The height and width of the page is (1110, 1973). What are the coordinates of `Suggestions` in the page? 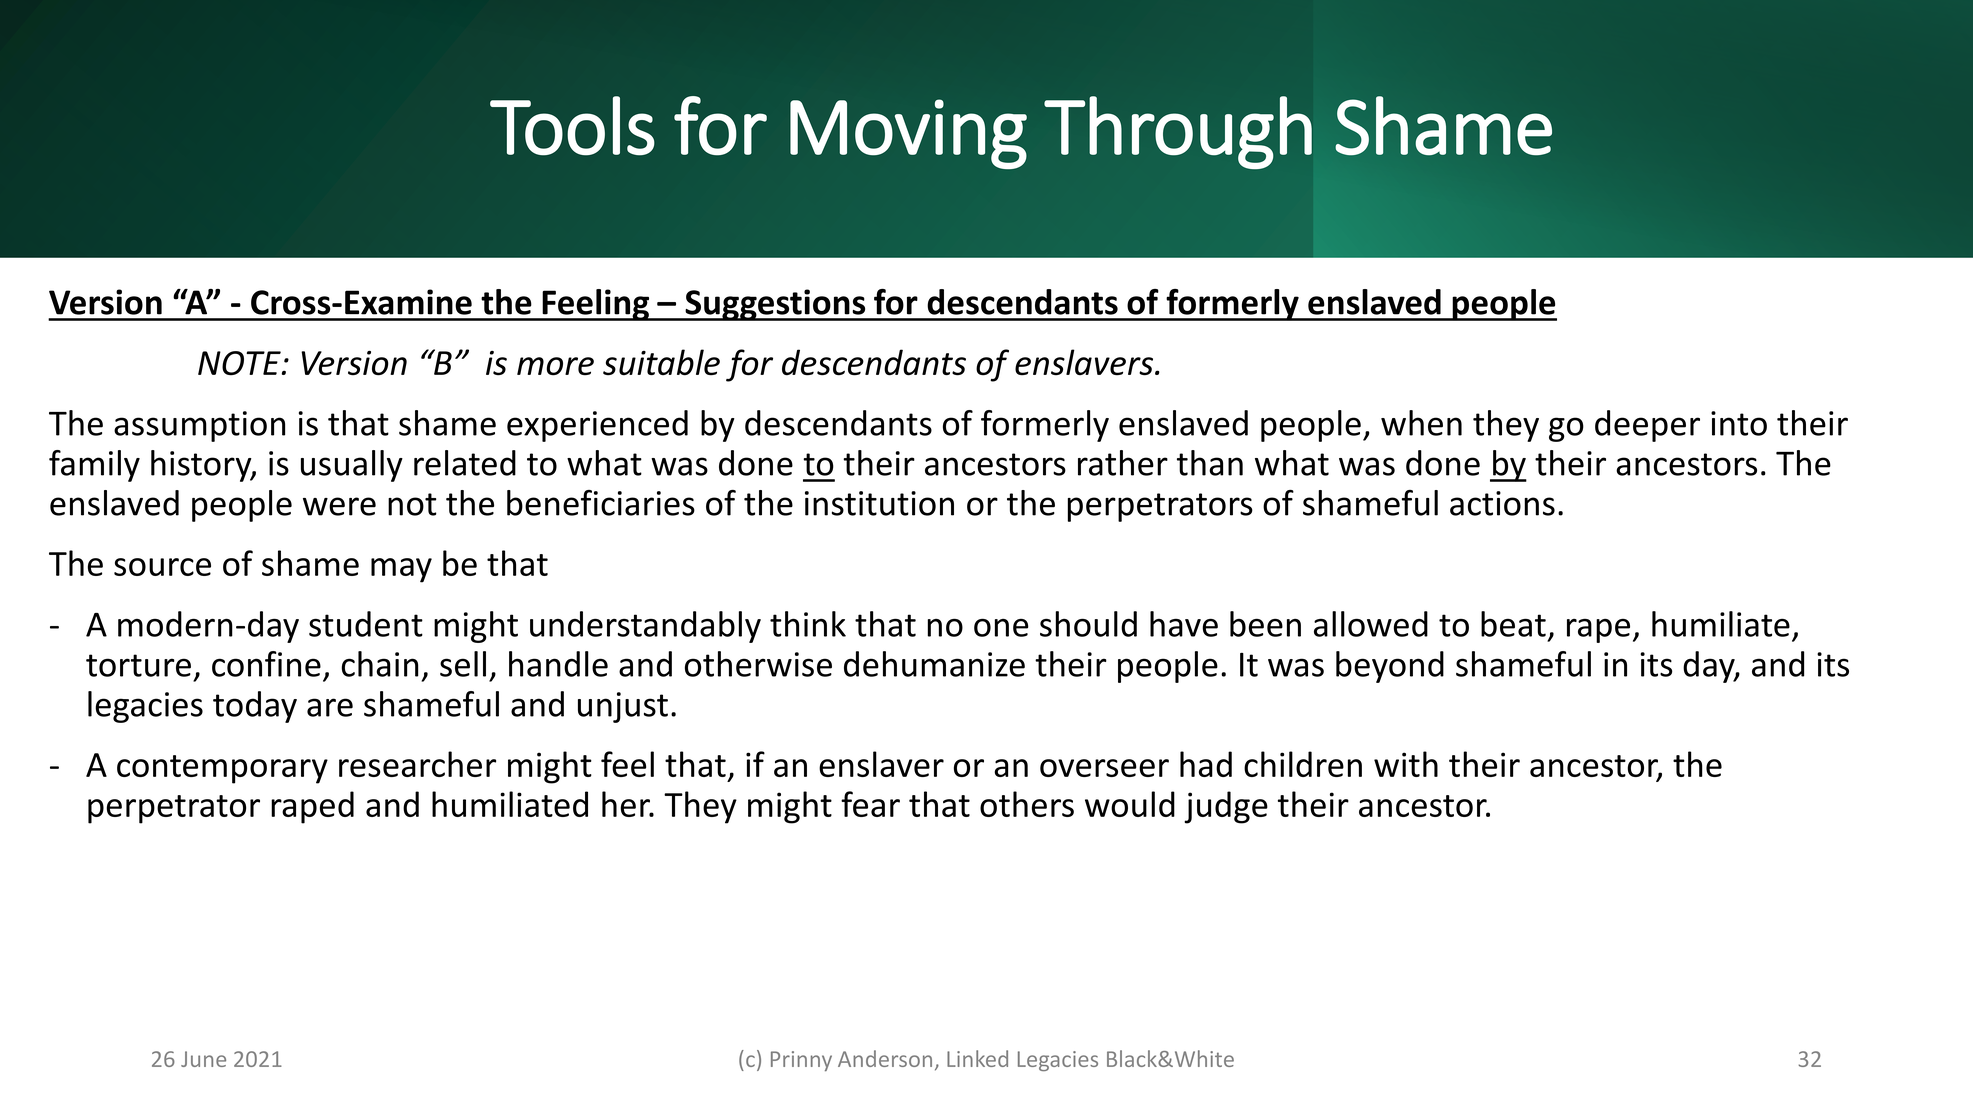 It's located at (775, 305).
